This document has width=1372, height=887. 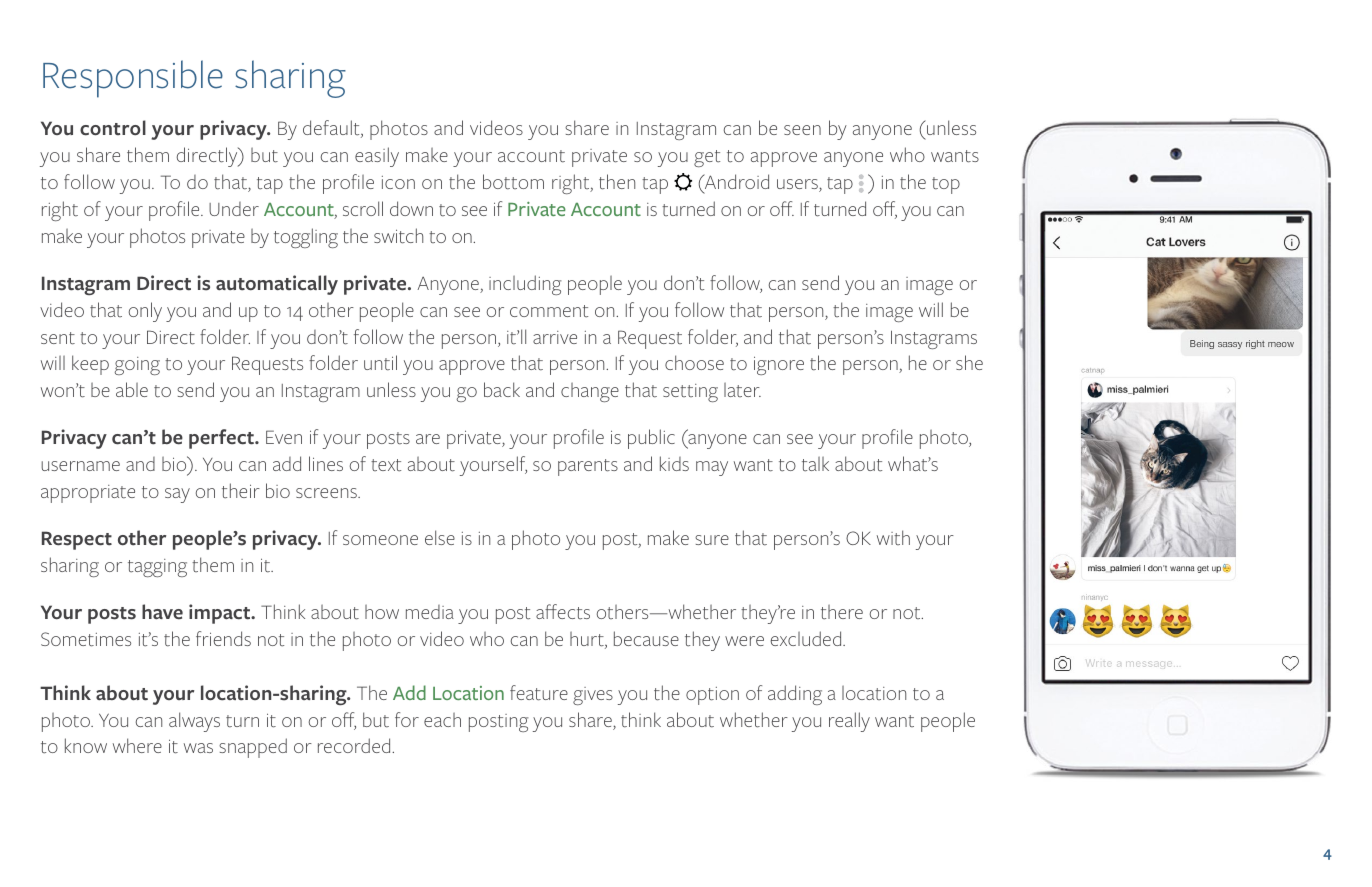 I want to click on with, so click(x=893, y=537).
